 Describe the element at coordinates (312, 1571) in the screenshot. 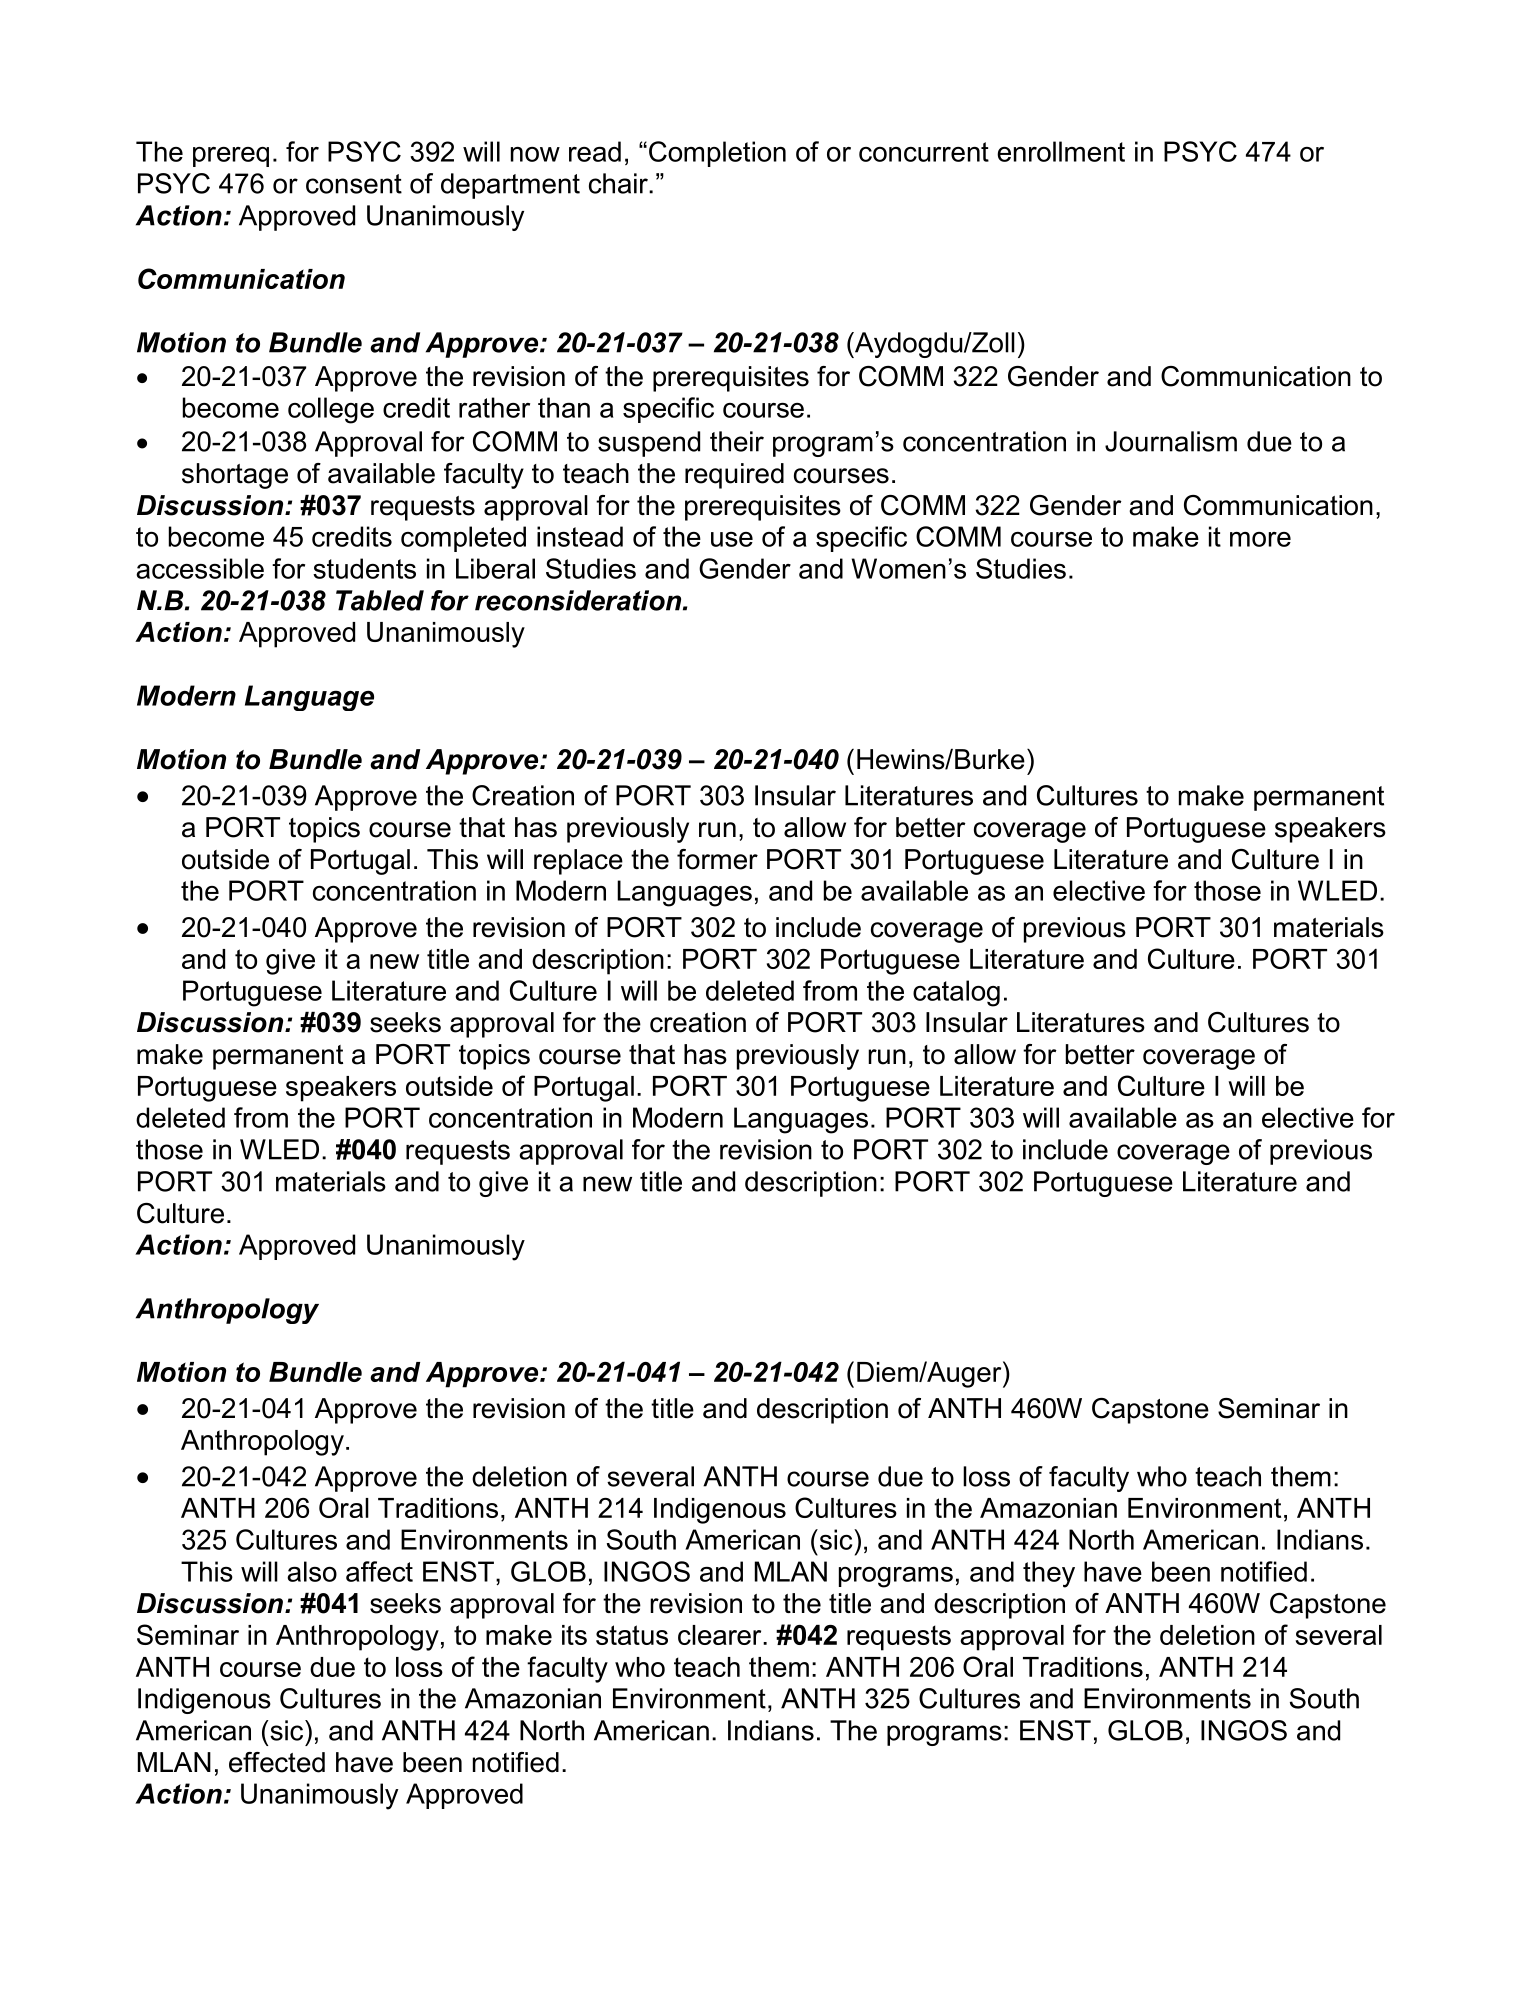

I see `also` at that location.
